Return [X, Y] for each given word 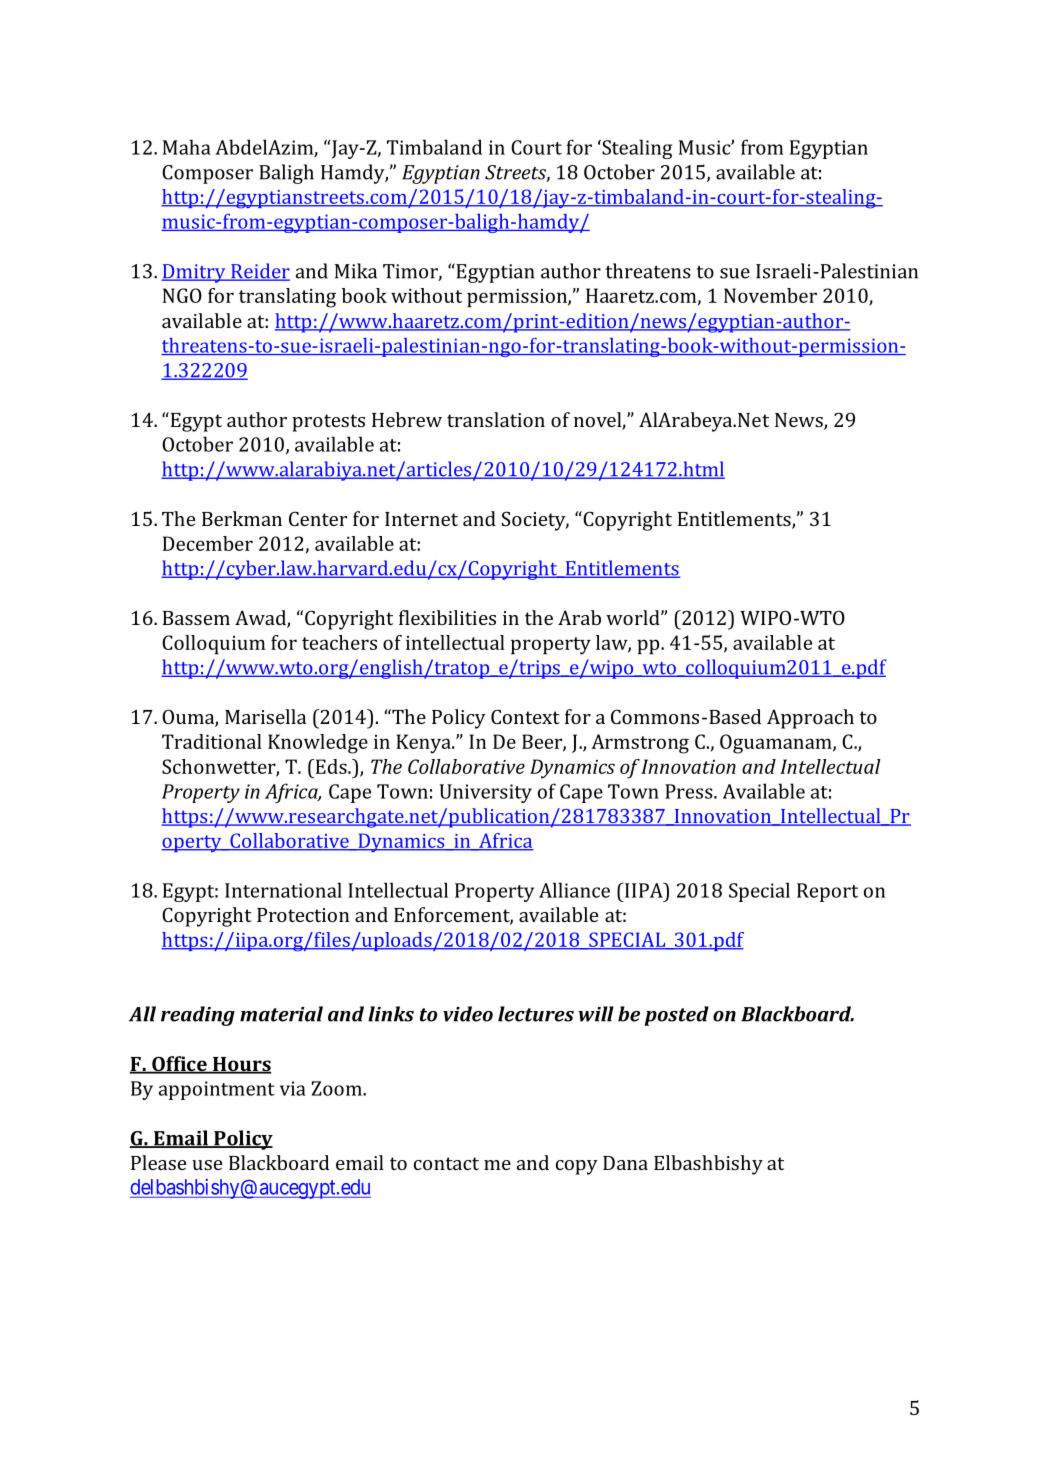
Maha [187, 147]
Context [525, 716]
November [770, 295]
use [207, 1165]
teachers [339, 642]
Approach [810, 719]
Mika [356, 271]
